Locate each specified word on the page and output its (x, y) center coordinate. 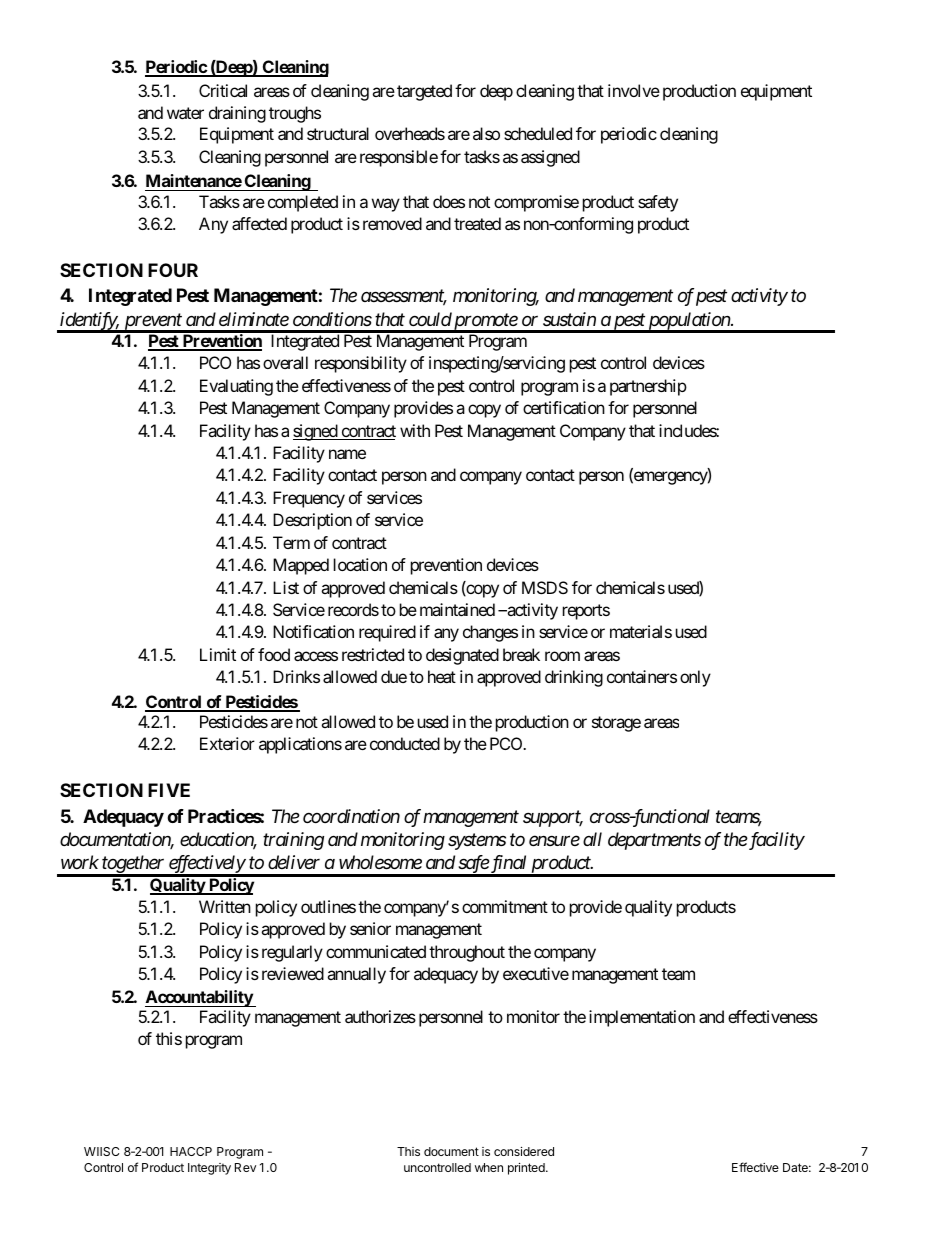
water (185, 113)
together (133, 865)
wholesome (380, 862)
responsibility (361, 364)
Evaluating (236, 387)
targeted (424, 92)
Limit (218, 654)
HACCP (191, 1151)
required (387, 633)
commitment (505, 906)
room (562, 656)
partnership (648, 387)
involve (634, 90)
